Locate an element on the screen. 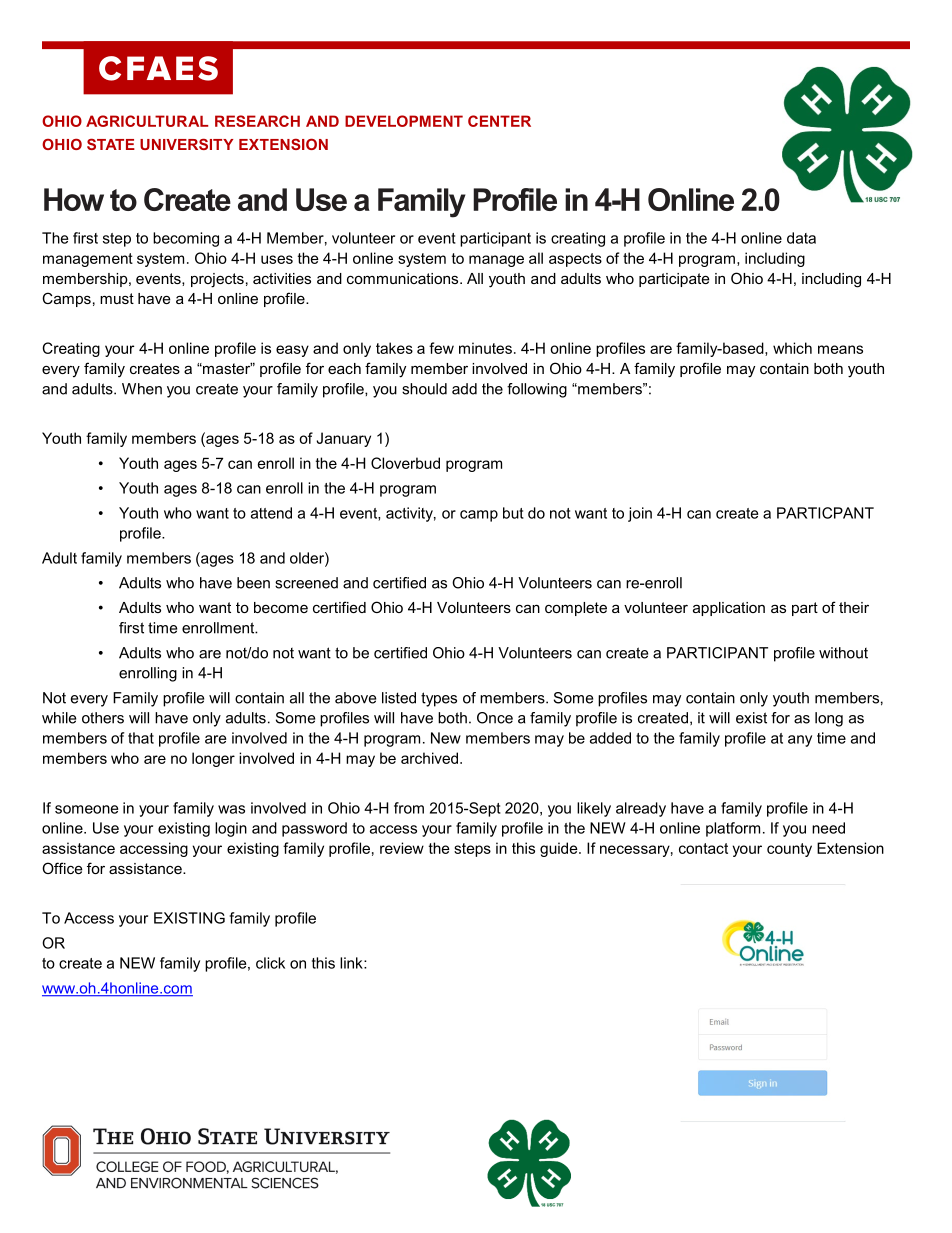 The width and height of the screenshot is (952, 1233). archived is located at coordinates (429, 758).
